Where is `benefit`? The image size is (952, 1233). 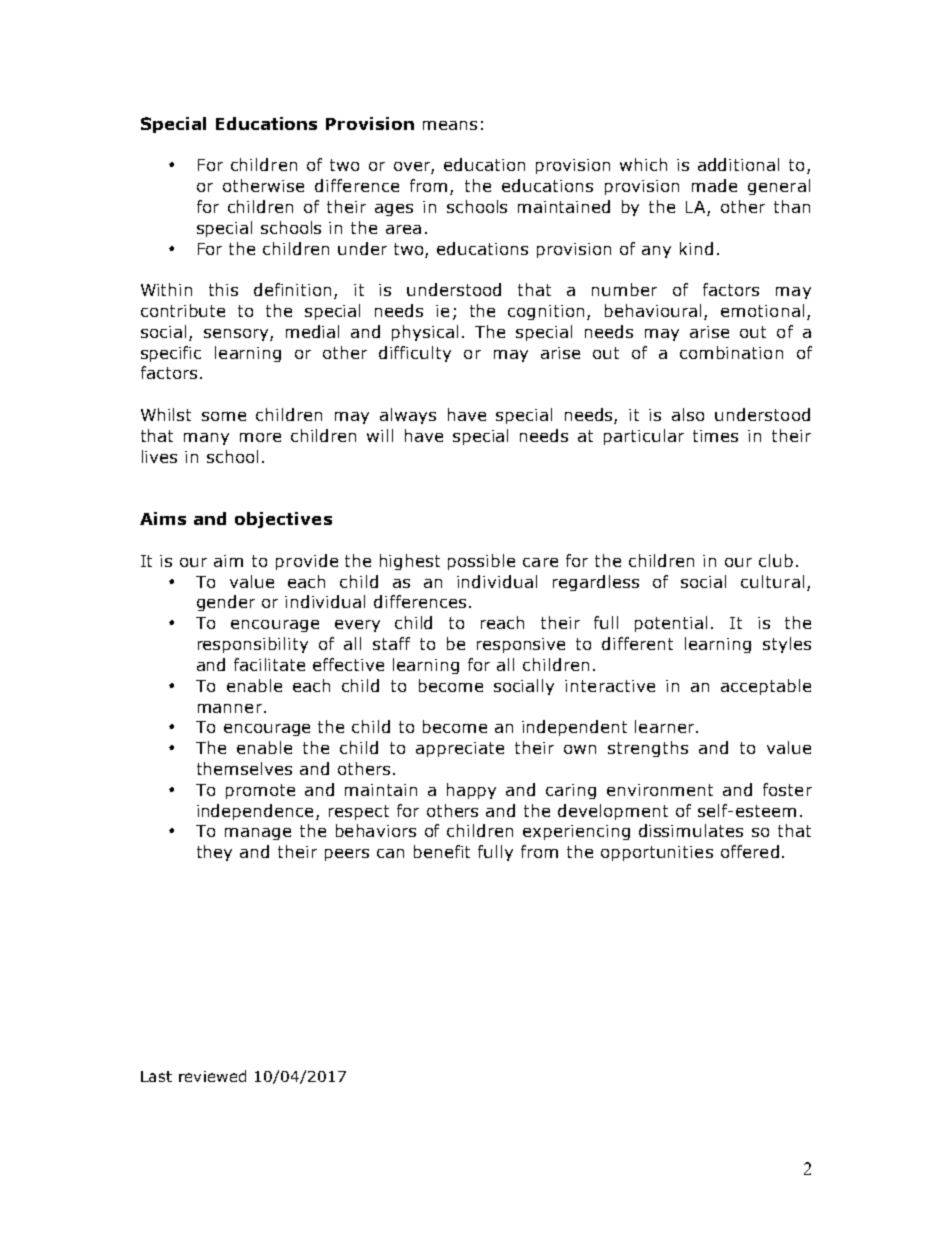
benefit is located at coordinates (442, 851).
